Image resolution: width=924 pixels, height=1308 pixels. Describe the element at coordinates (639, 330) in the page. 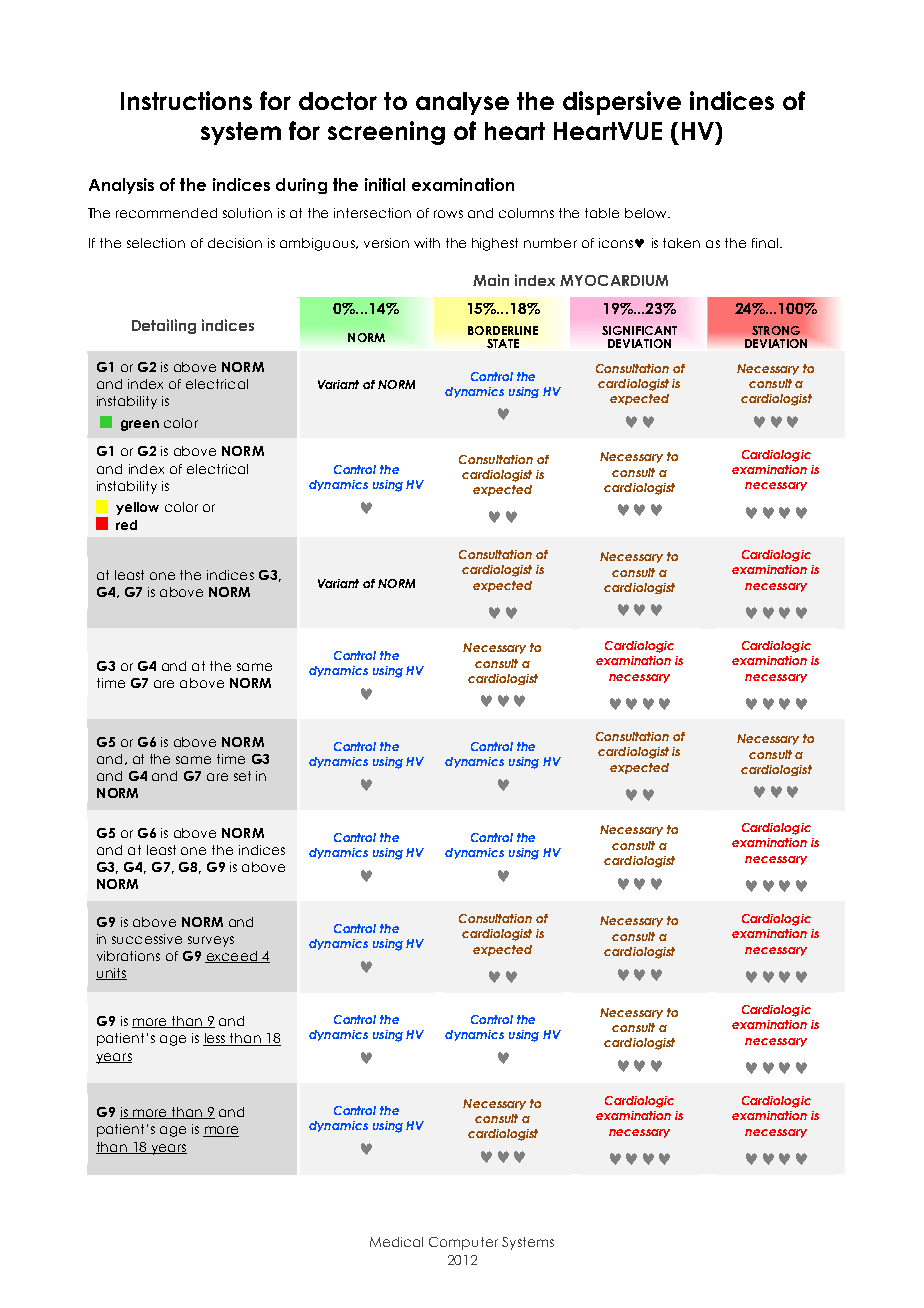

I see `SIGNIFICANT` at that location.
